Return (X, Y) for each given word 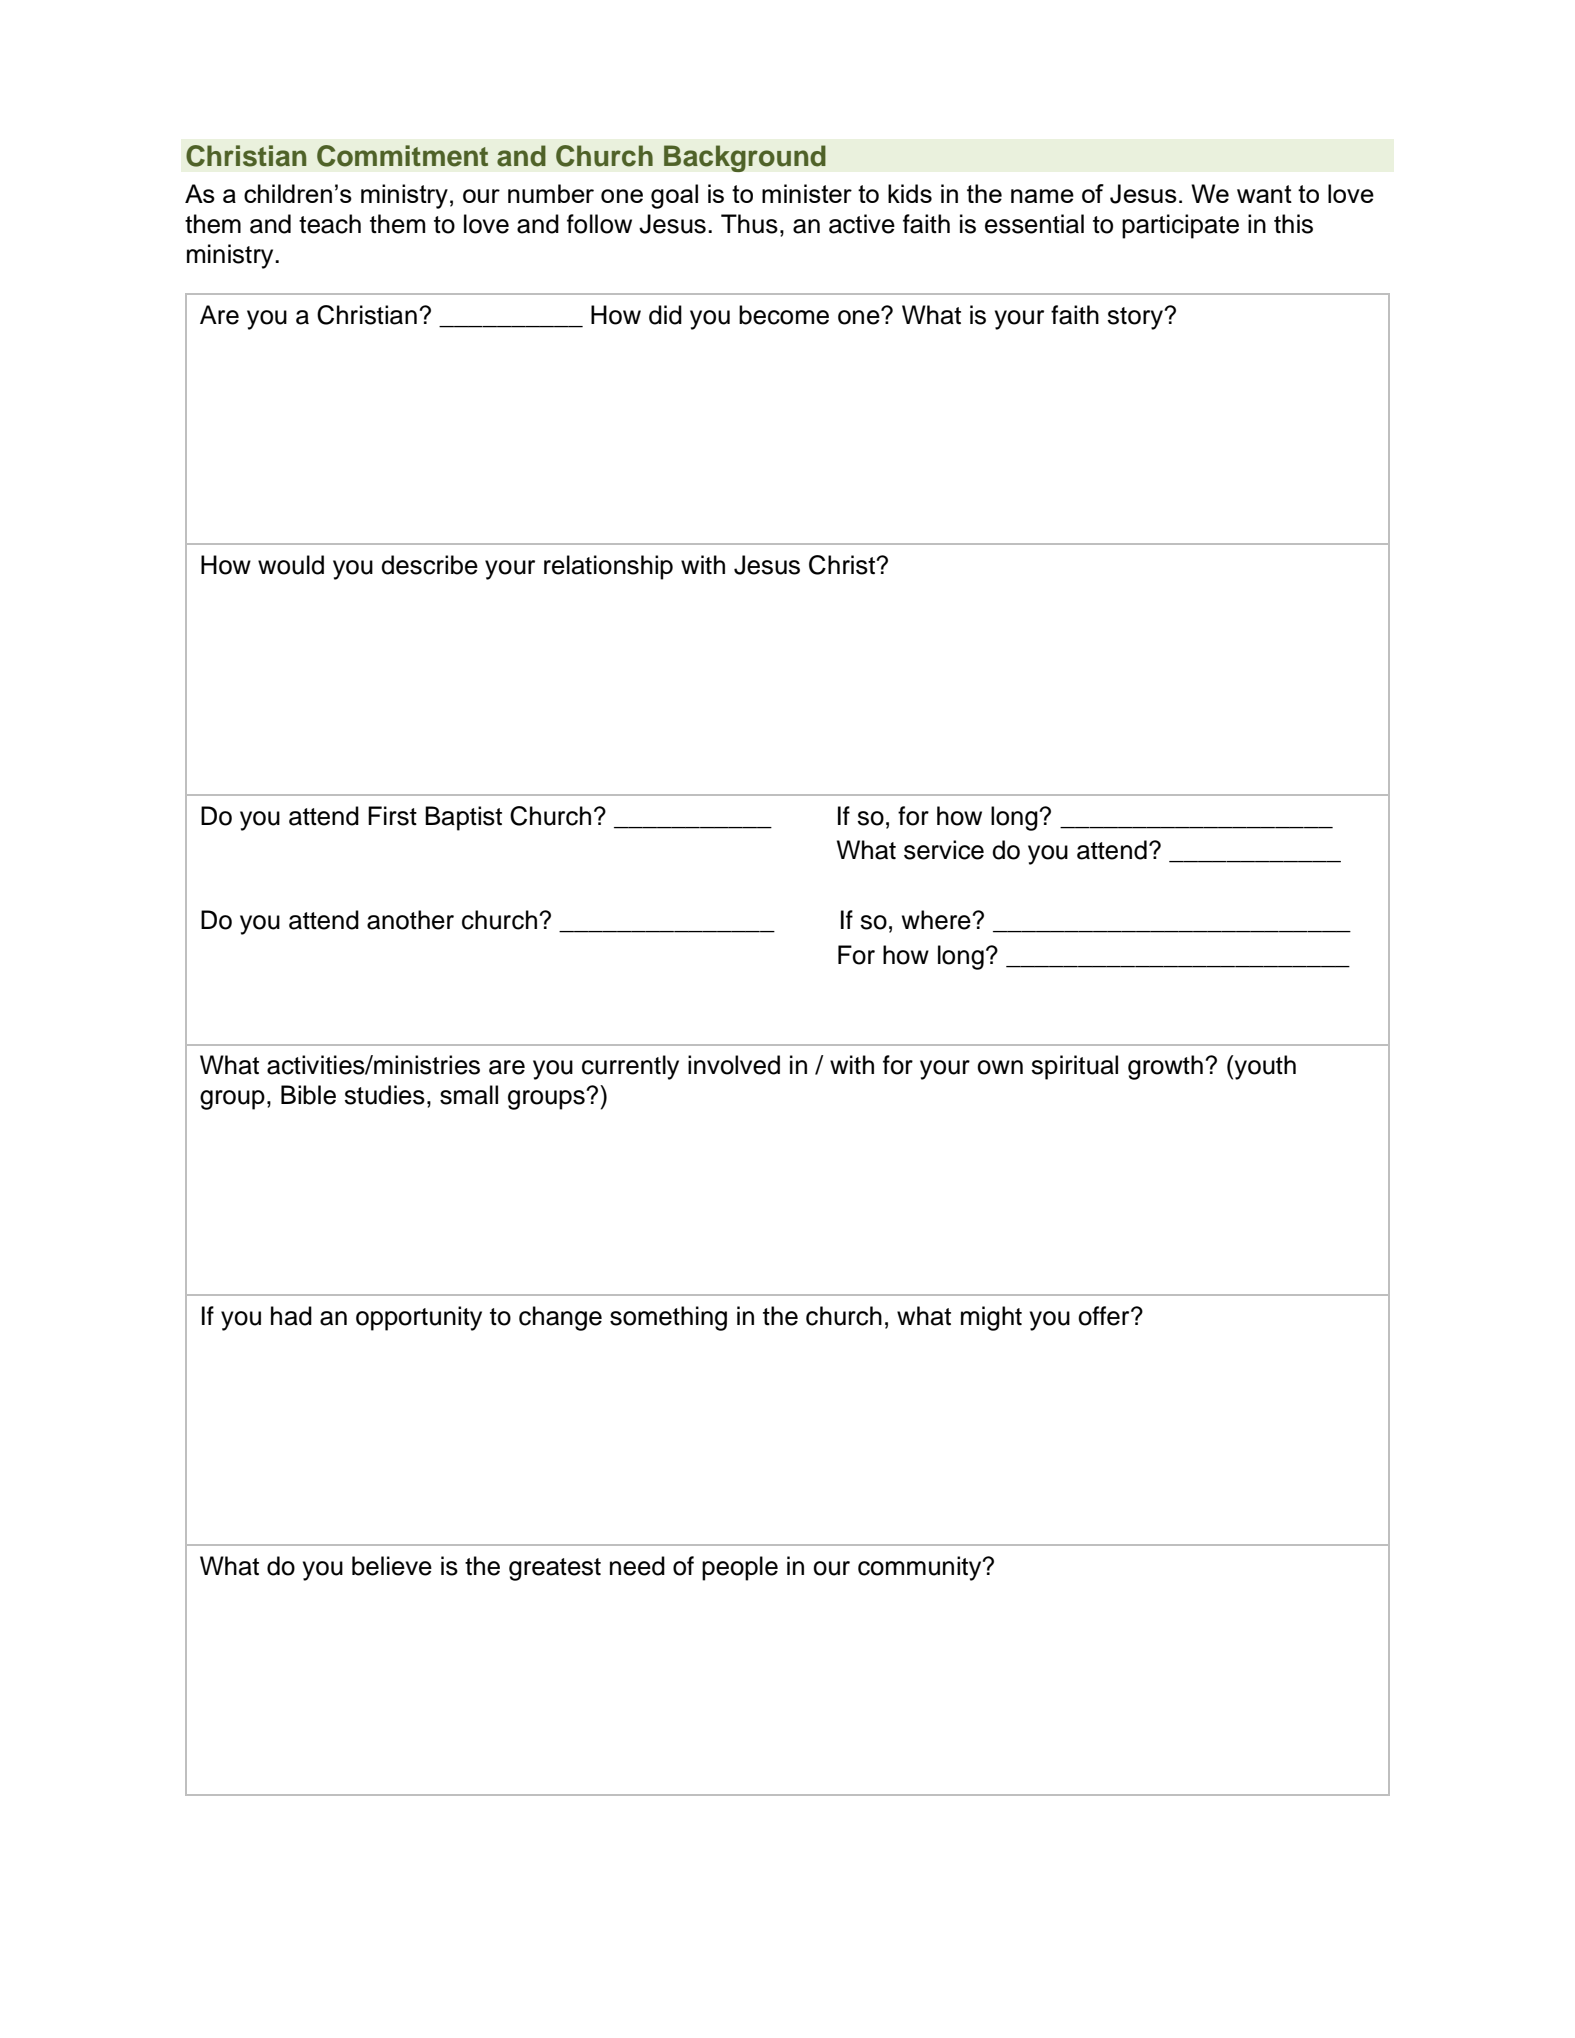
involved (734, 1065)
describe (429, 565)
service (944, 850)
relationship (608, 567)
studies (384, 1095)
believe (392, 1566)
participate (1180, 226)
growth (1165, 1067)
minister (807, 193)
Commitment (402, 156)
